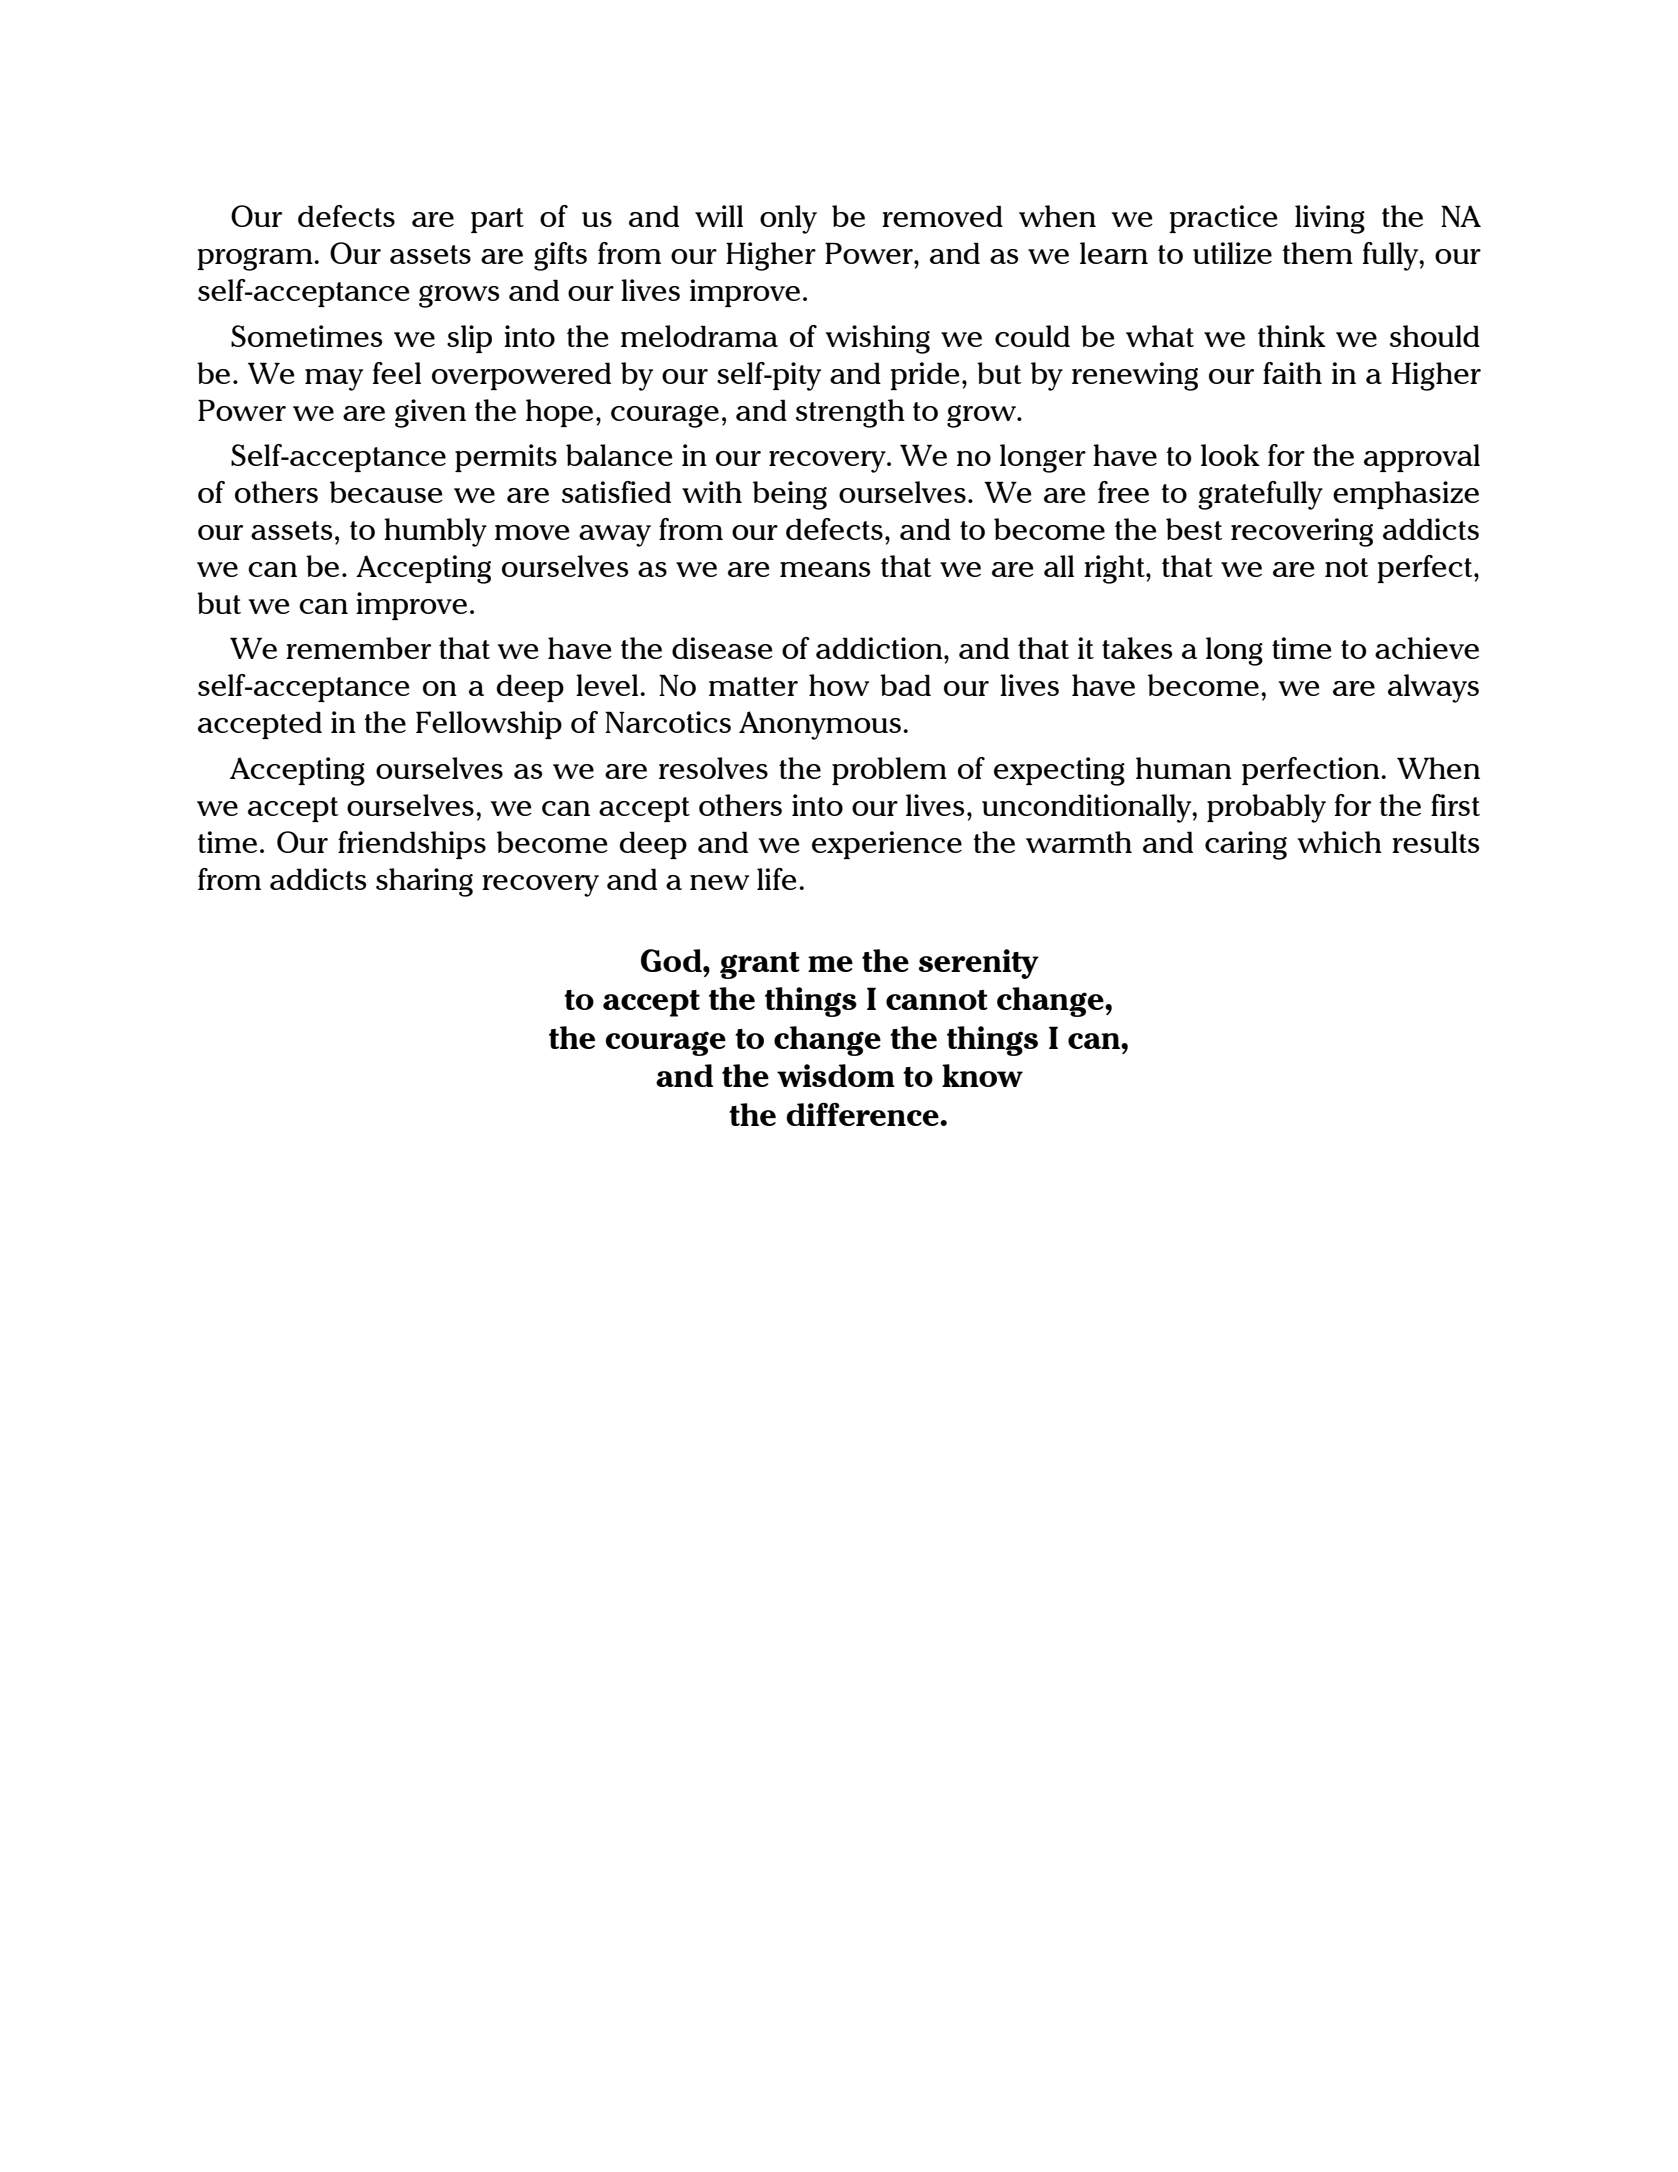 Image resolution: width=1678 pixels, height=2172 pixels. I want to click on problem, so click(889, 771).
